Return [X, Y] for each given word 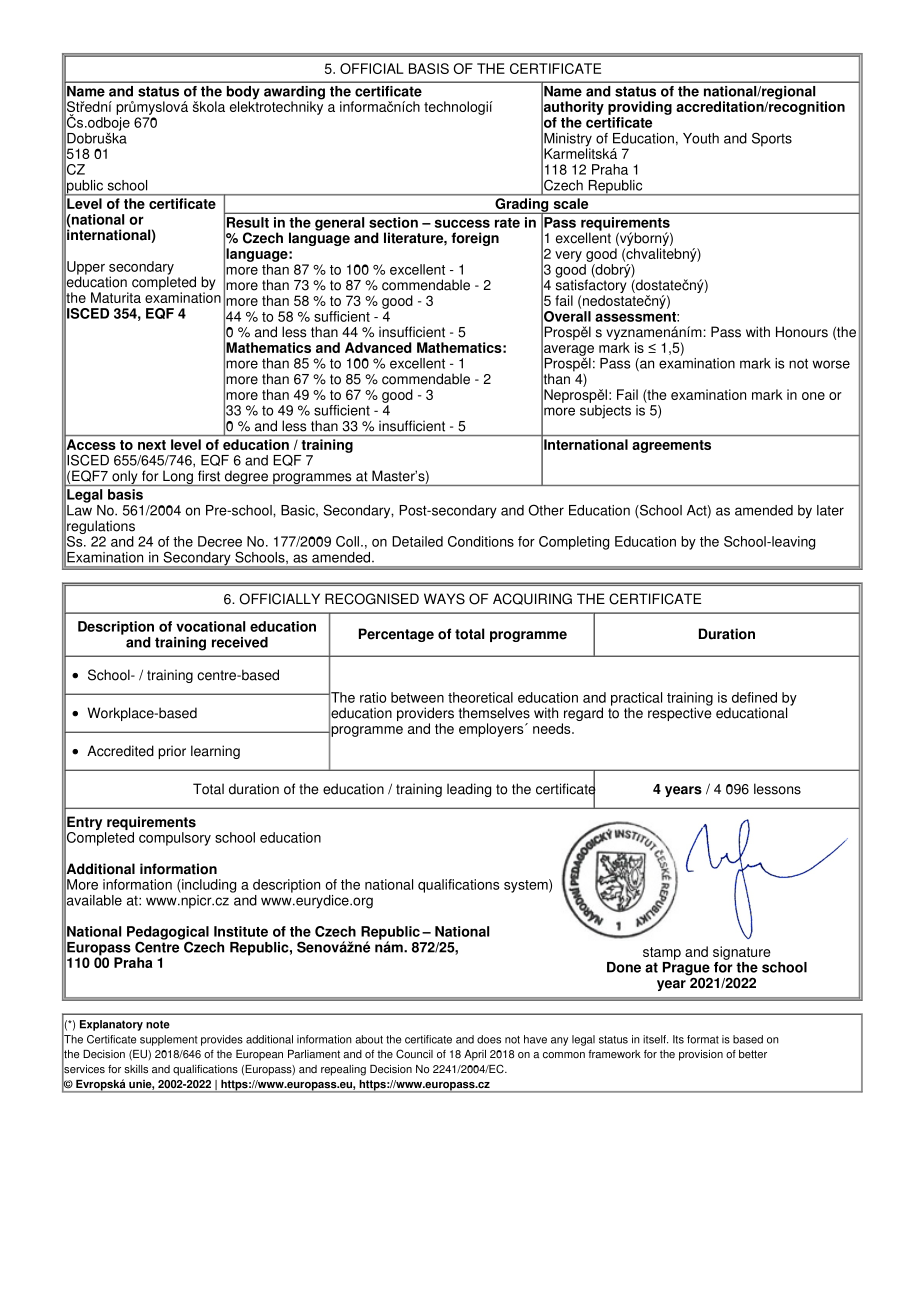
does [489, 1039]
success [462, 223]
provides [222, 1040]
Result [248, 222]
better [753, 1054]
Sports [772, 139]
